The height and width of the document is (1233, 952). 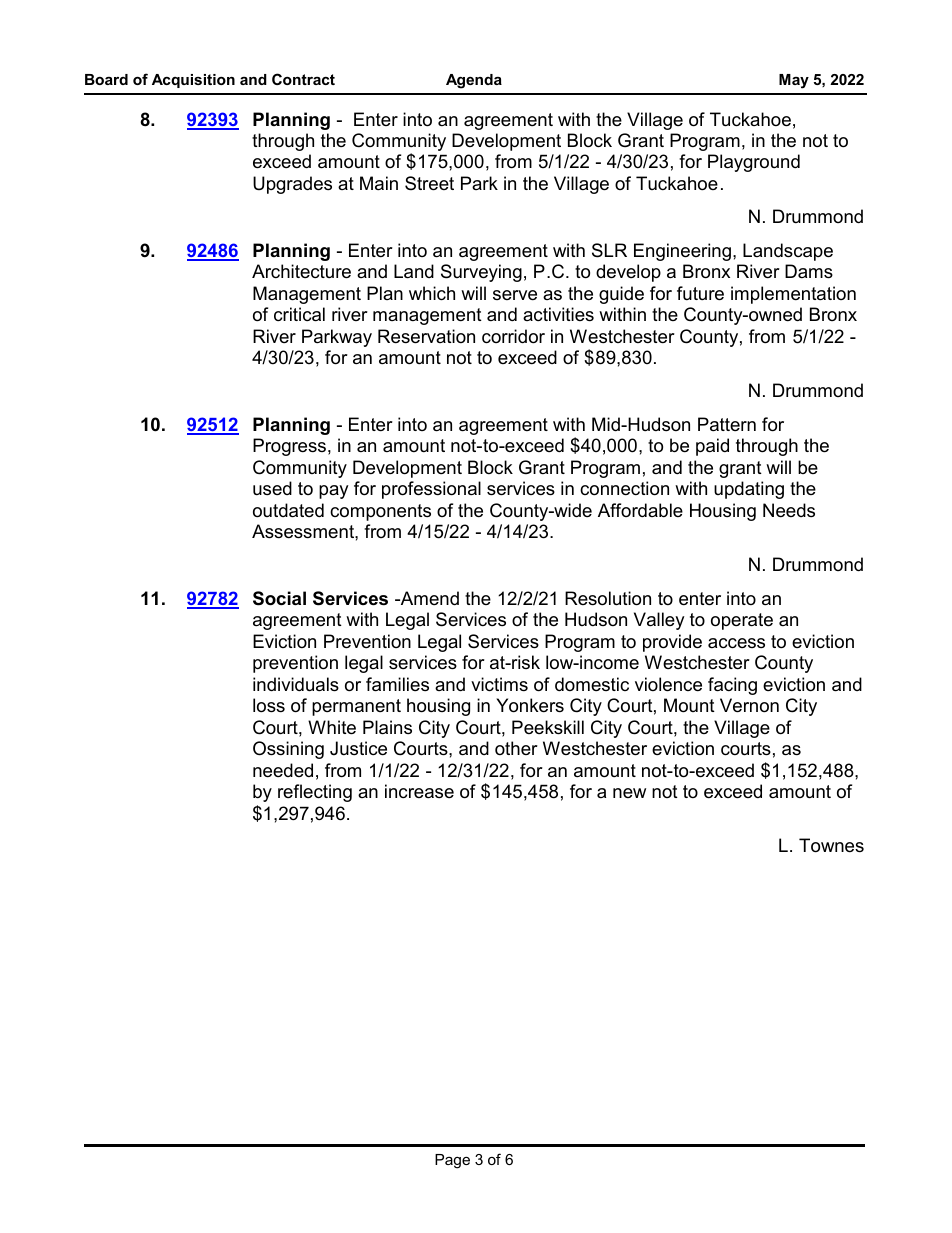 What do you see at coordinates (431, 490) in the document?
I see `professional` at bounding box center [431, 490].
